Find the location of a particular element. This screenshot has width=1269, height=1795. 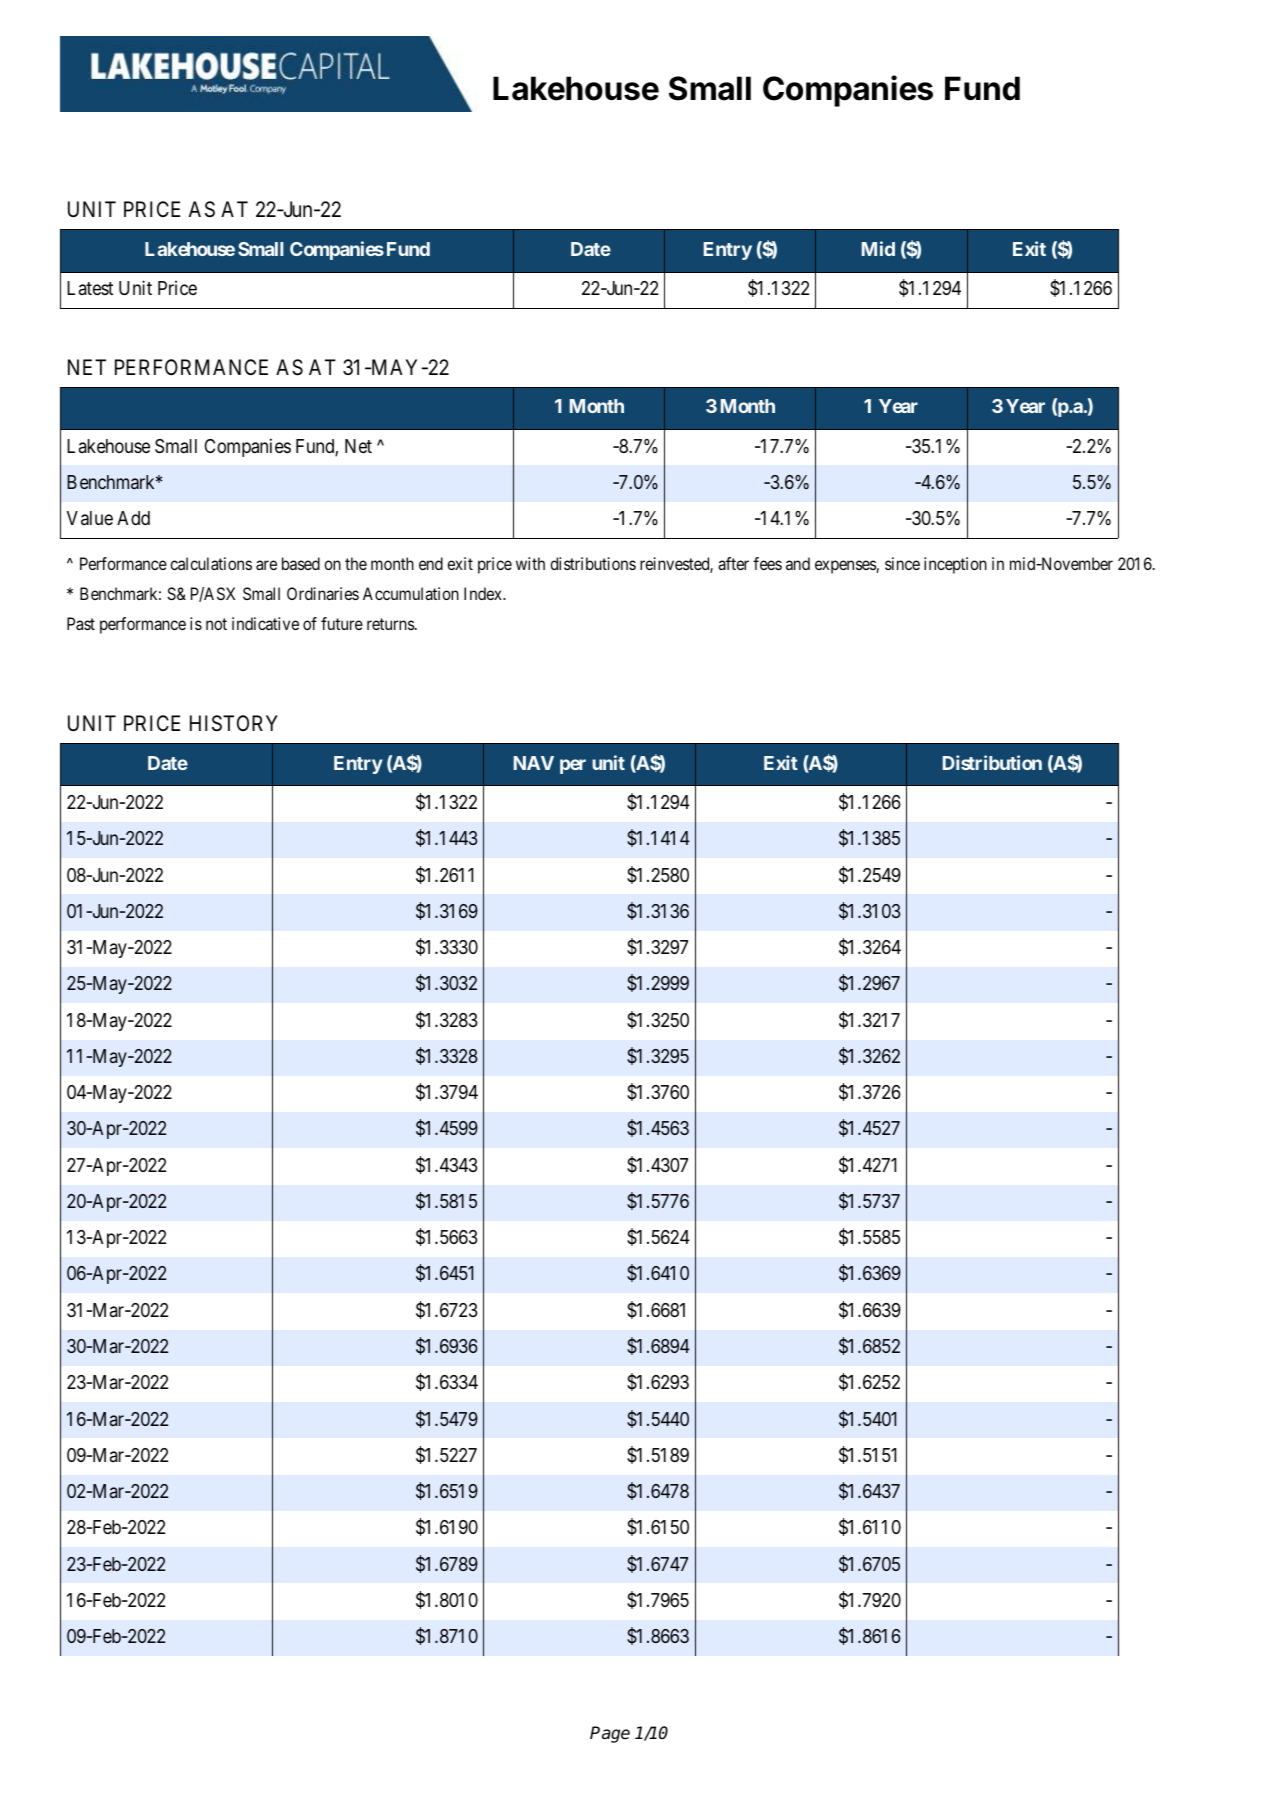

HISTORY is located at coordinates (234, 723).
